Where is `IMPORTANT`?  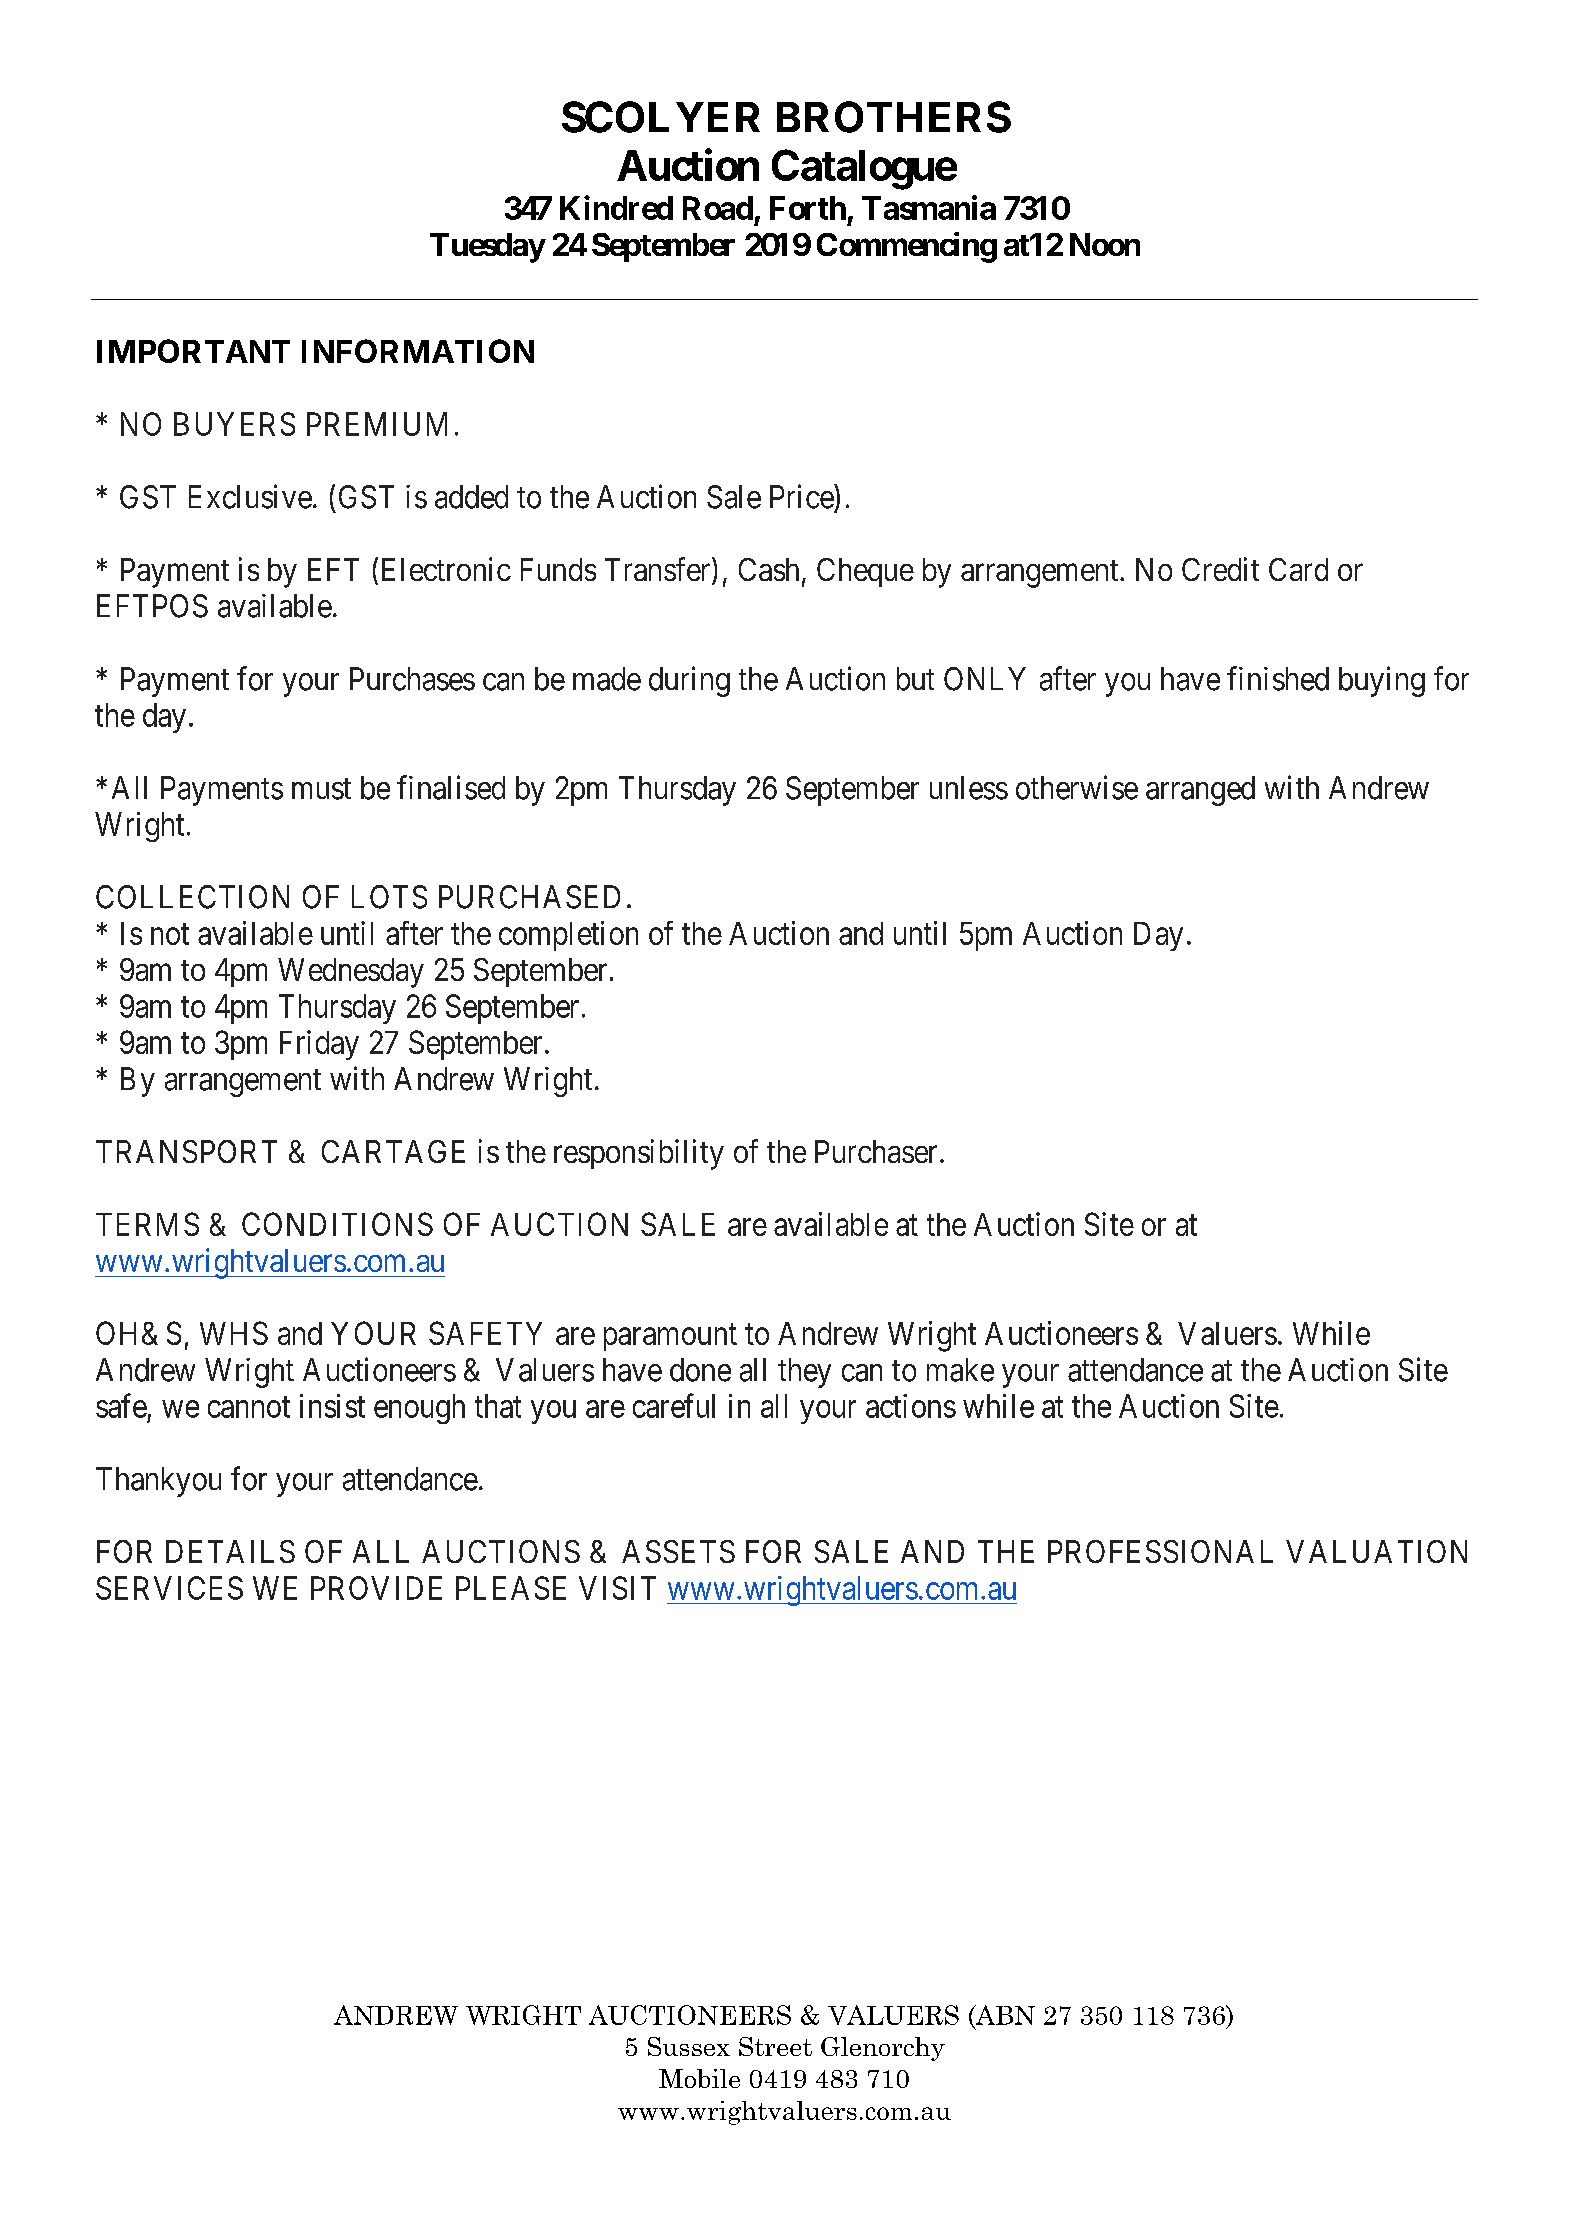
IMPORTANT is located at coordinates (193, 351).
